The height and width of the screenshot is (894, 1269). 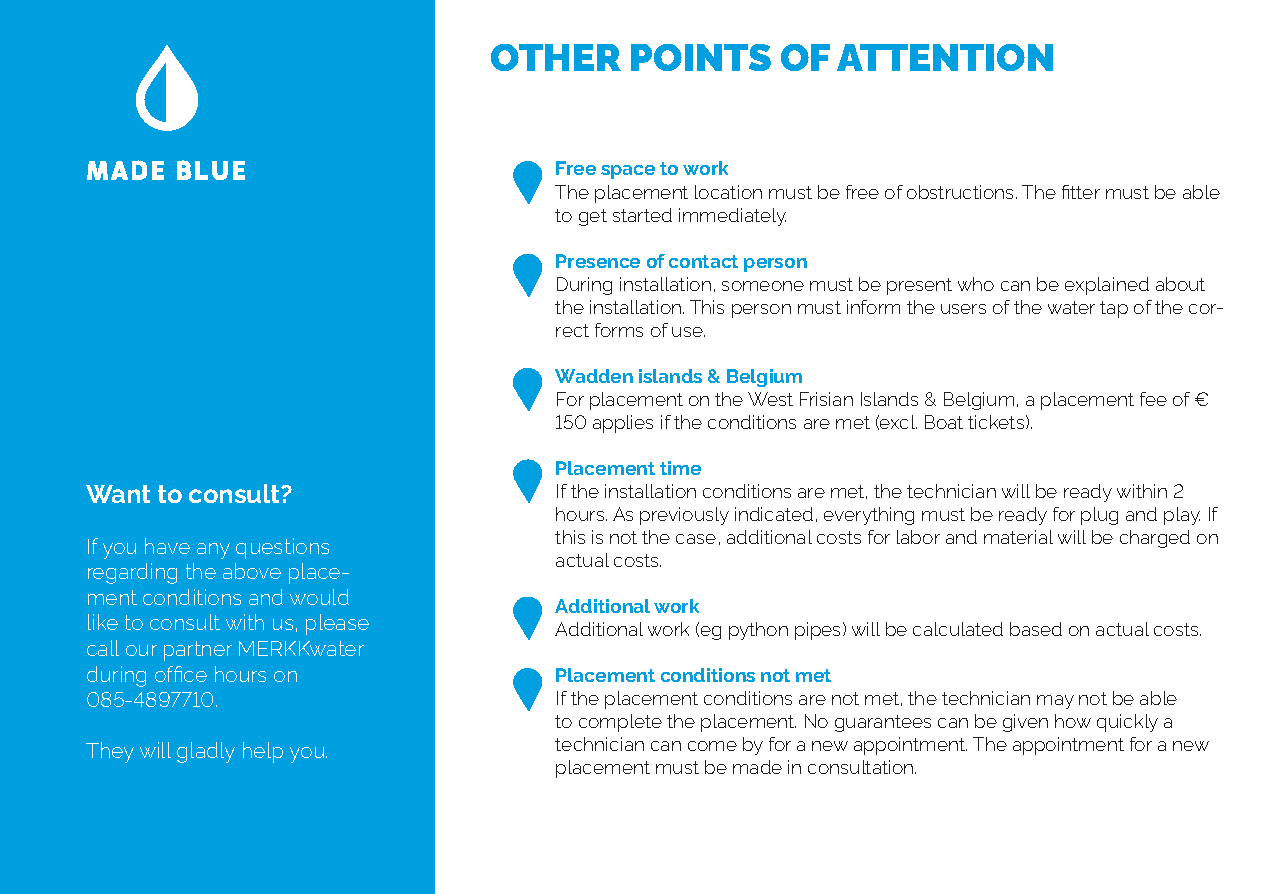 I want to click on OTHER, so click(x=556, y=57).
